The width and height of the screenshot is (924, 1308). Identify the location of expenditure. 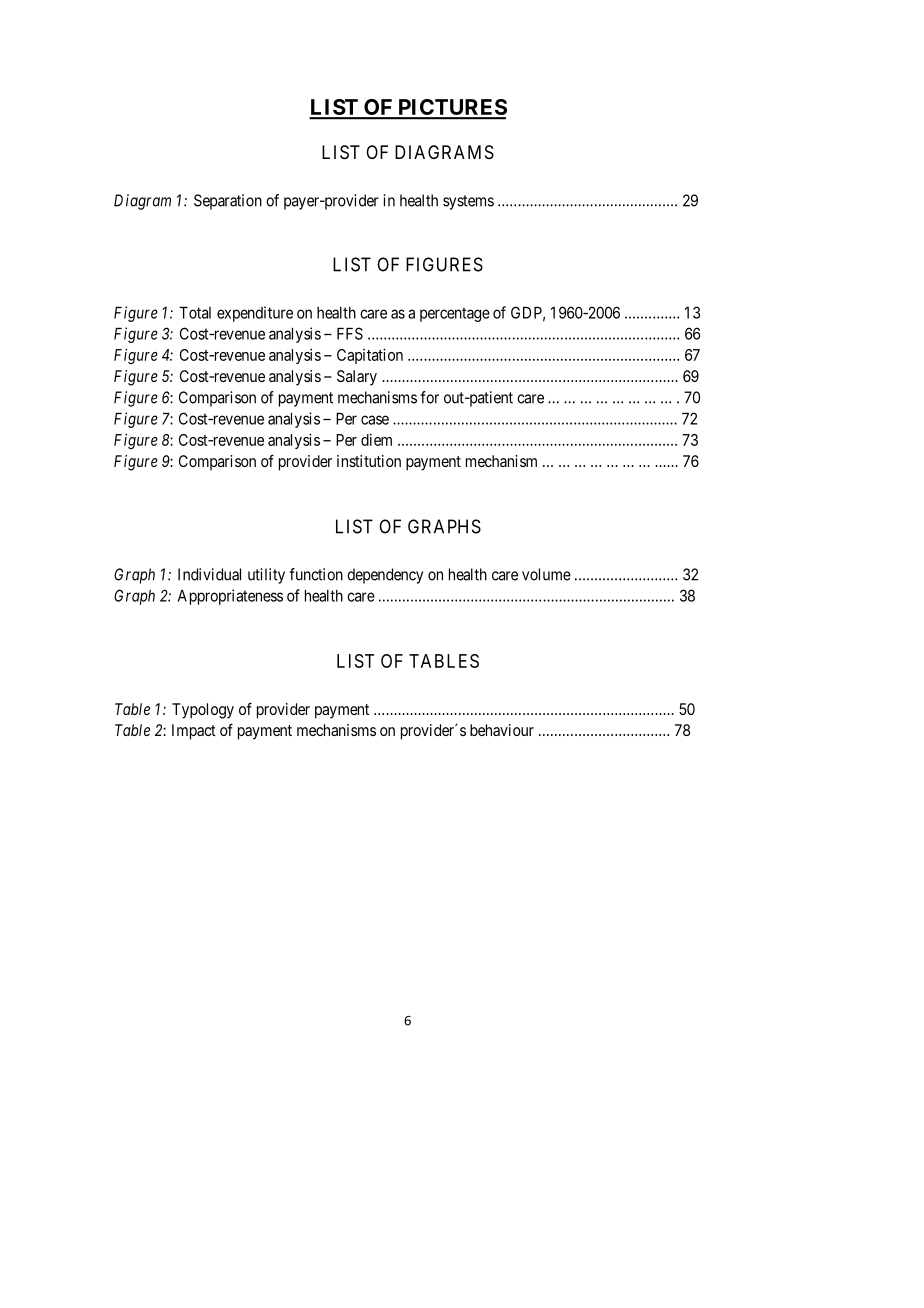
(255, 314).
